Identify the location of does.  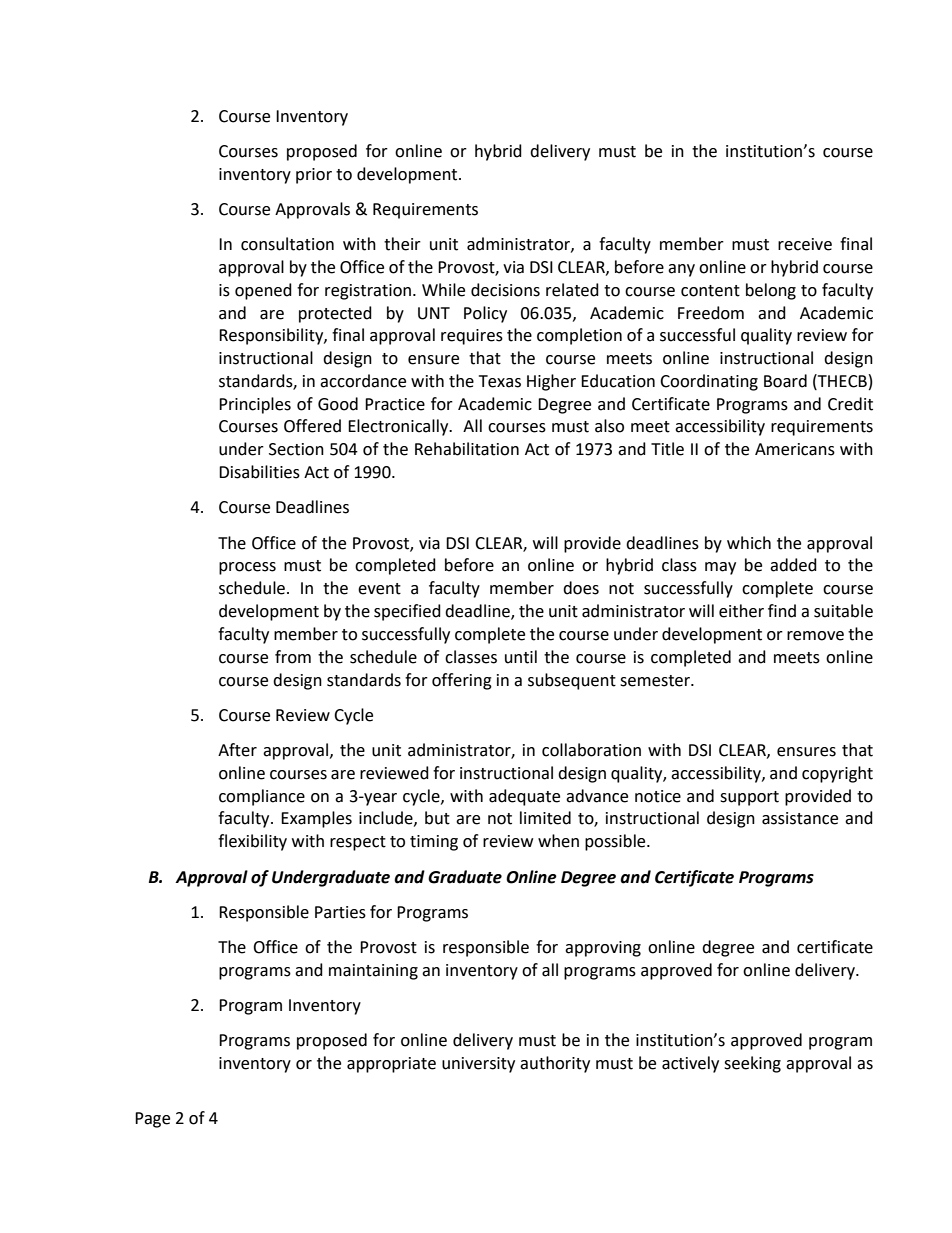
(581, 588).
